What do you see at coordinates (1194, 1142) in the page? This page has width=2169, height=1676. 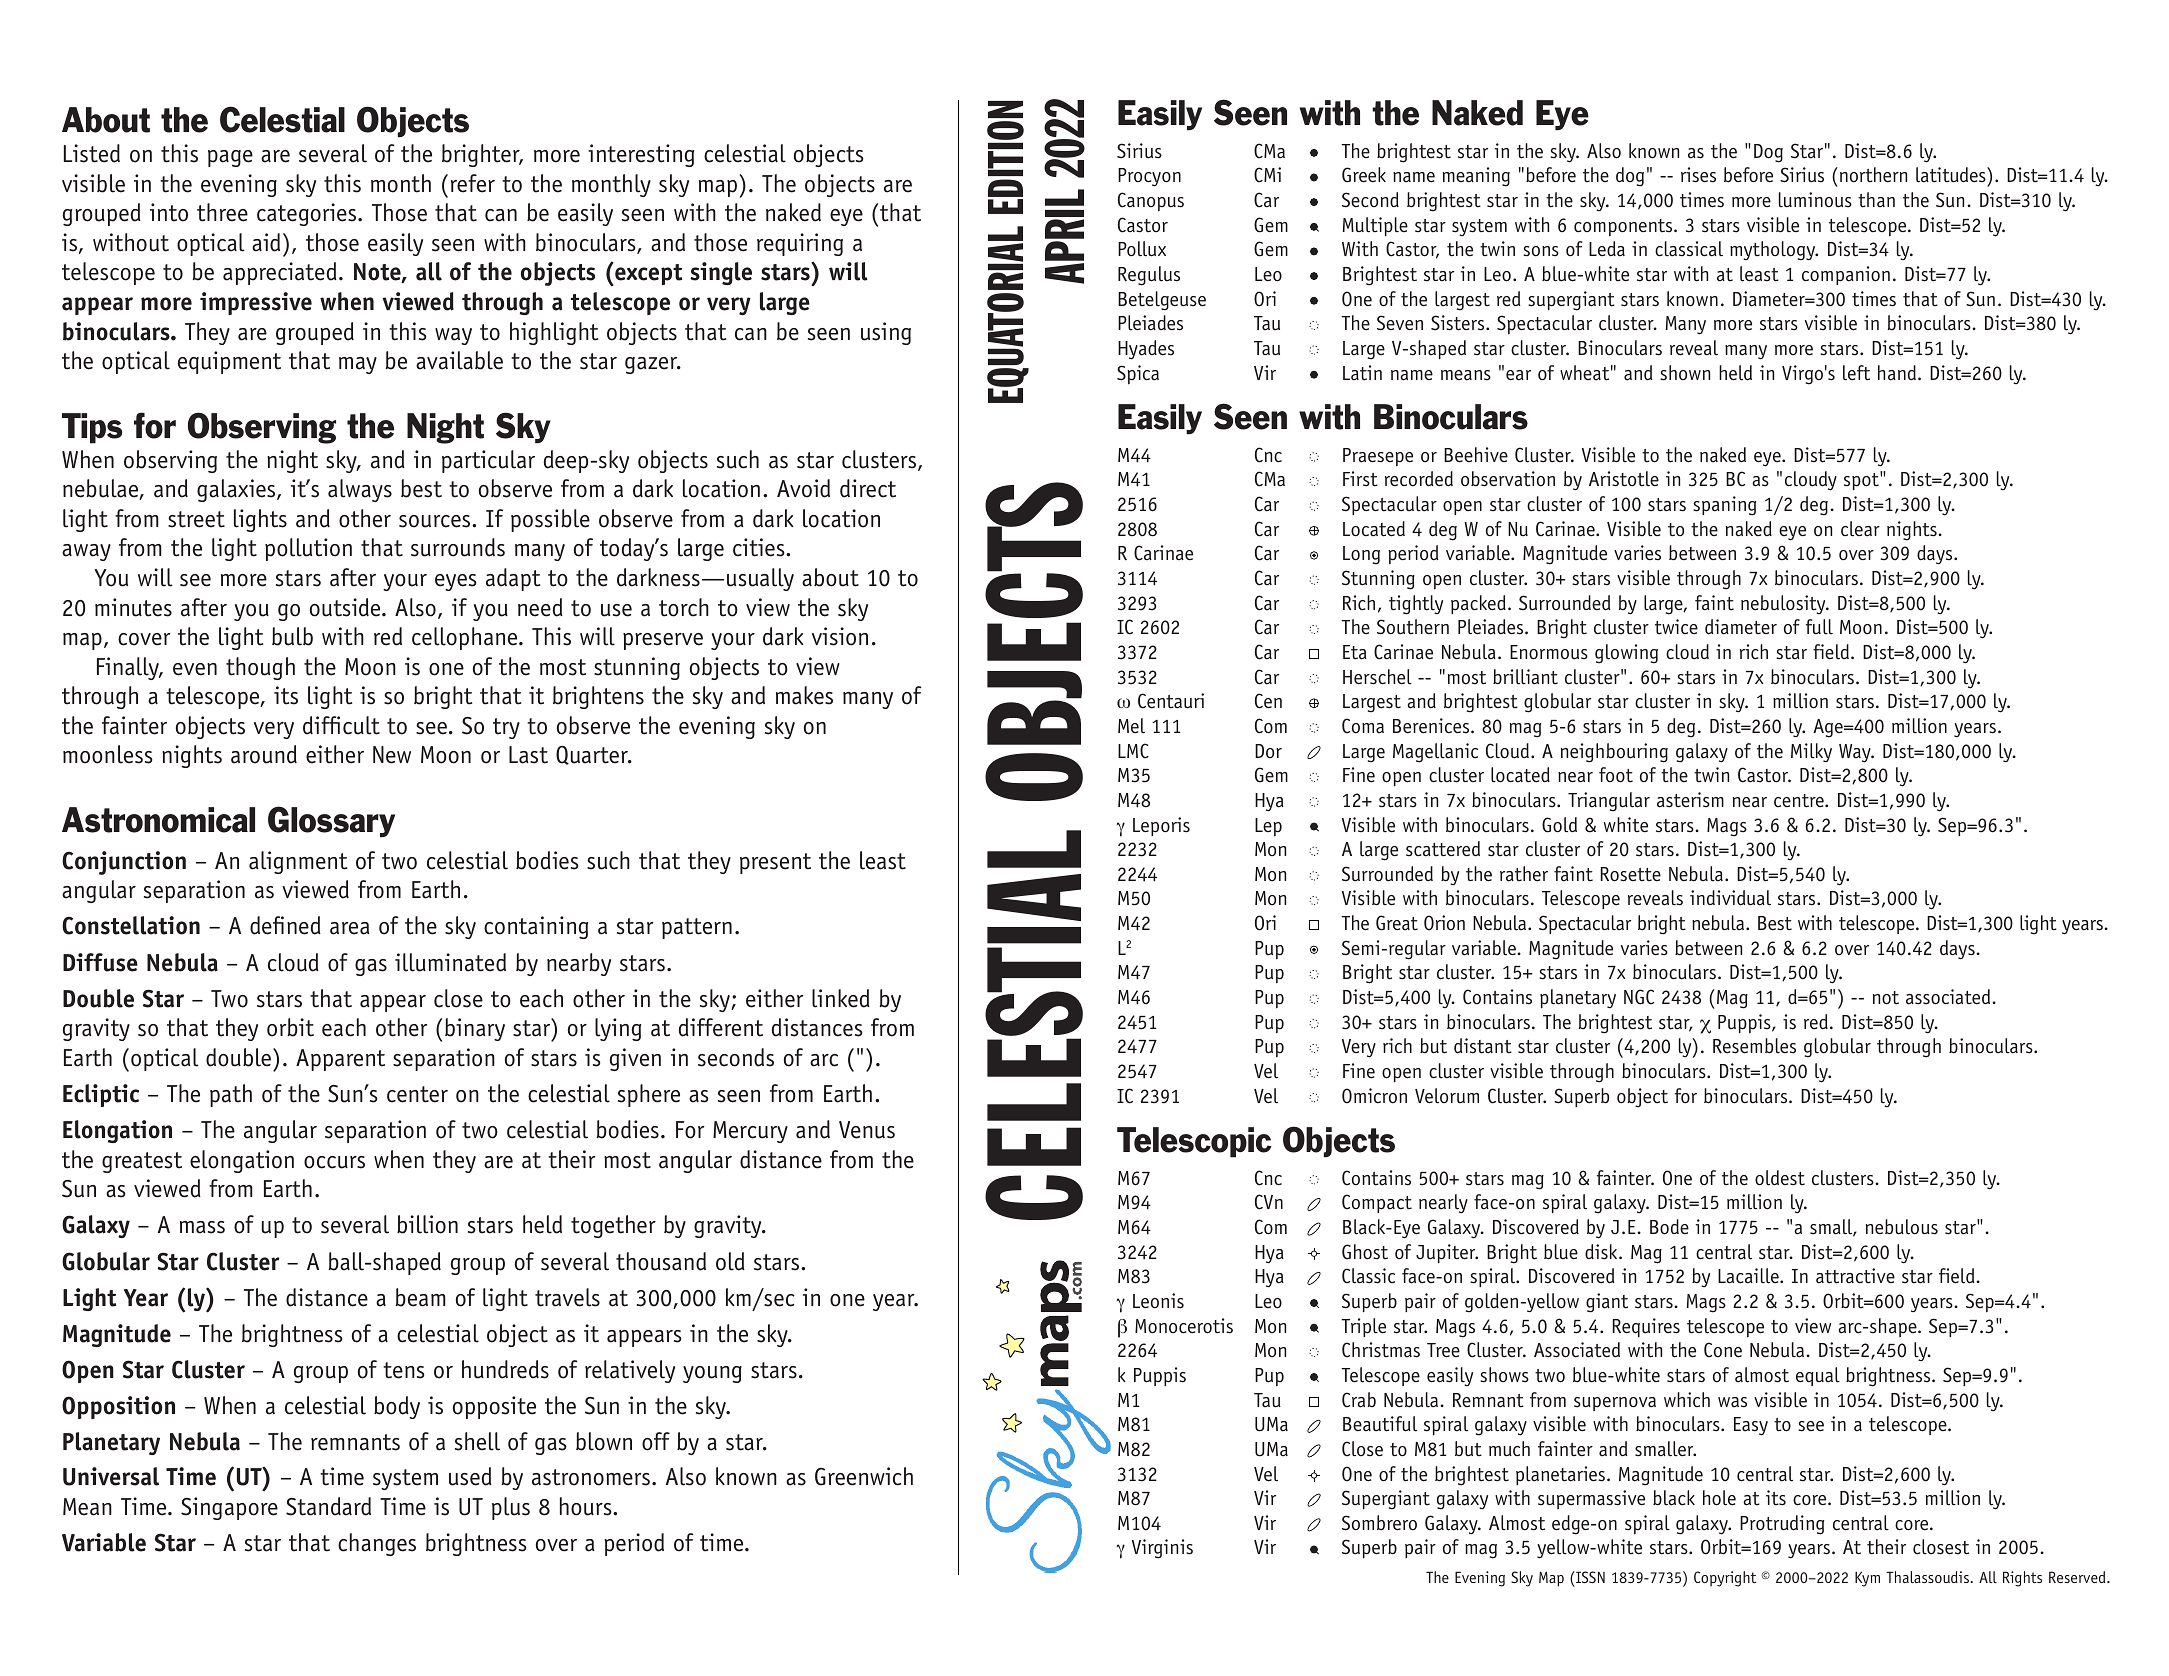 I see `Telescopic` at bounding box center [1194, 1142].
